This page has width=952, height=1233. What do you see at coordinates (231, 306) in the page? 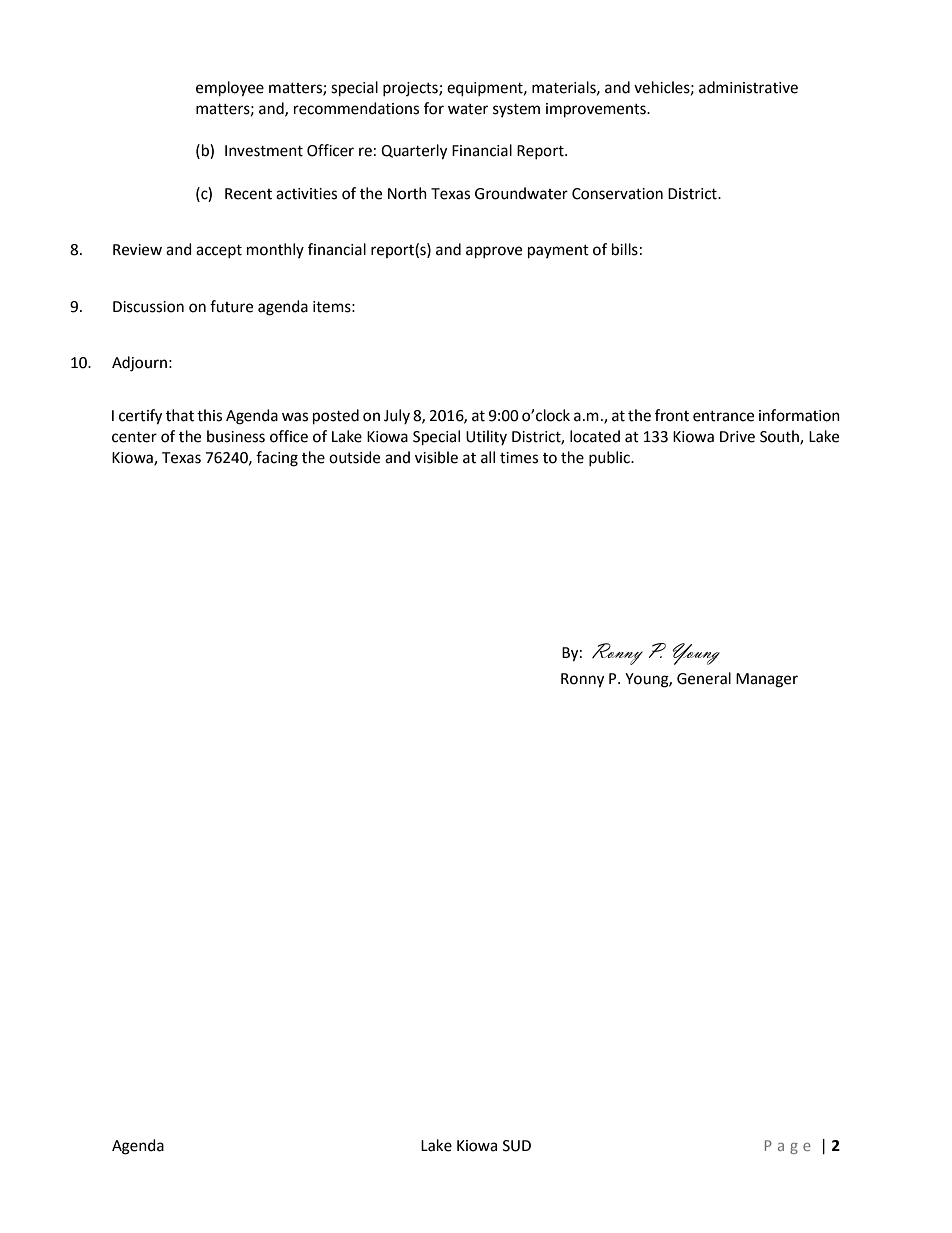
I see `future` at bounding box center [231, 306].
